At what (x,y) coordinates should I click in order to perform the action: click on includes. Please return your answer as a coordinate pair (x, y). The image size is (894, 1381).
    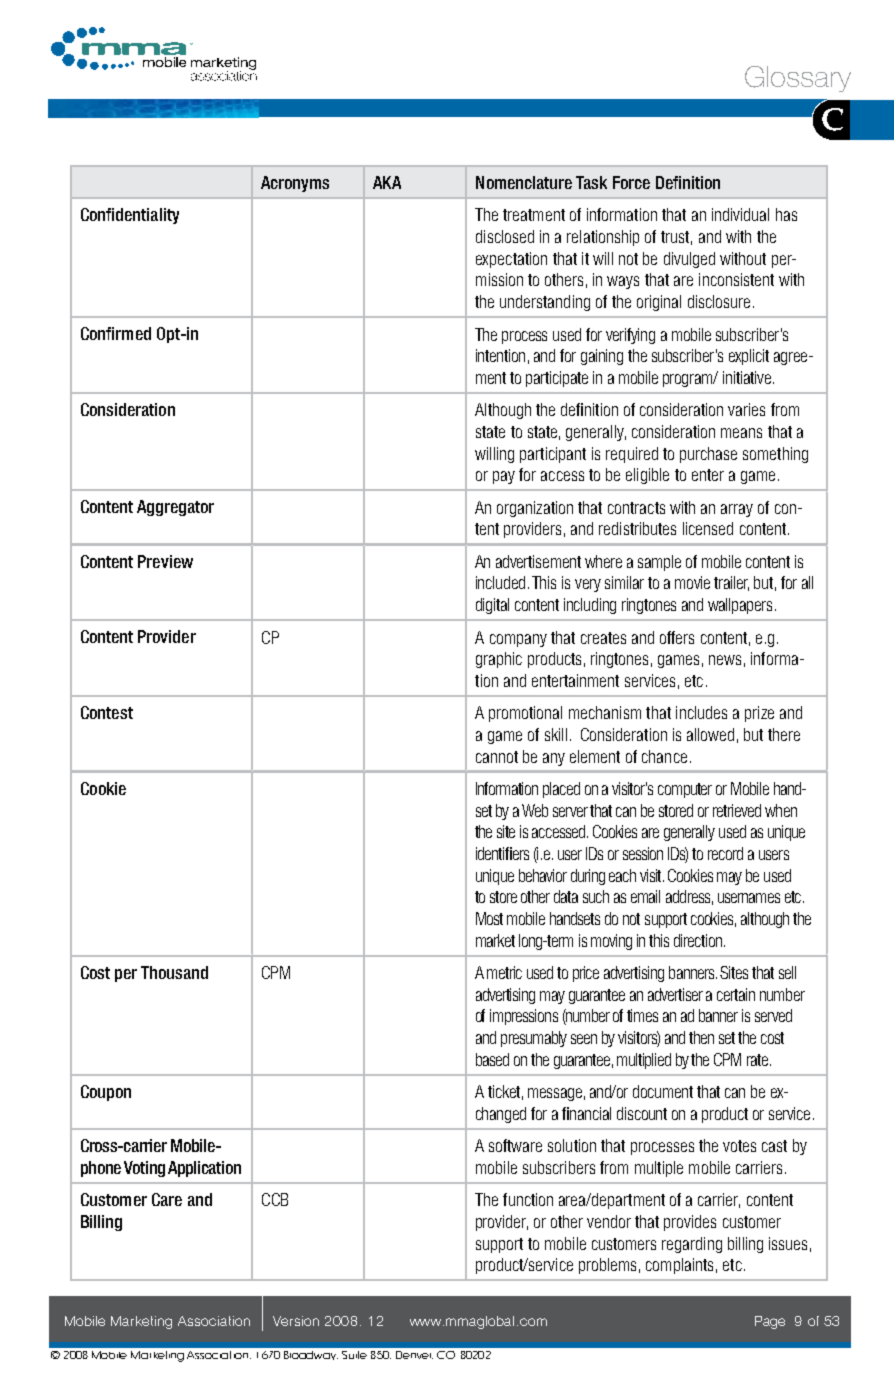
    Looking at the image, I should click on (701, 712).
